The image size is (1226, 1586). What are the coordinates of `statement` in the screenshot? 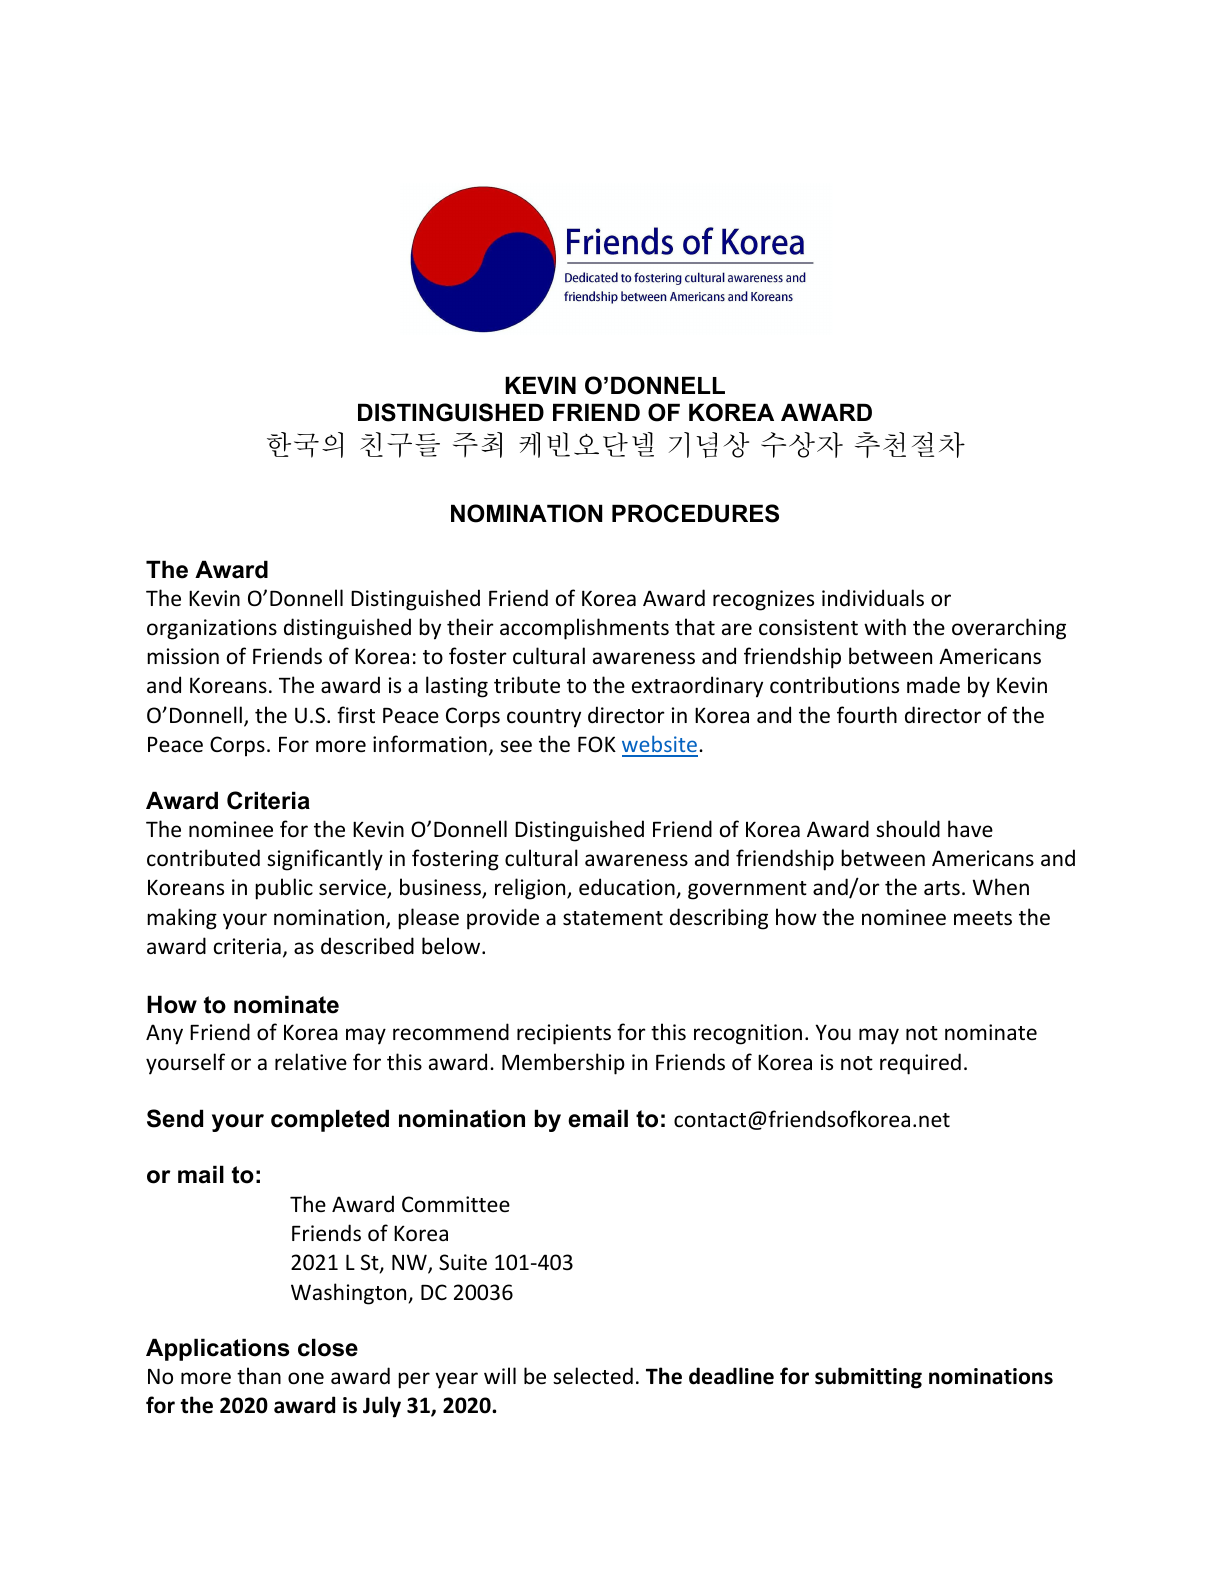 It's located at (613, 918).
